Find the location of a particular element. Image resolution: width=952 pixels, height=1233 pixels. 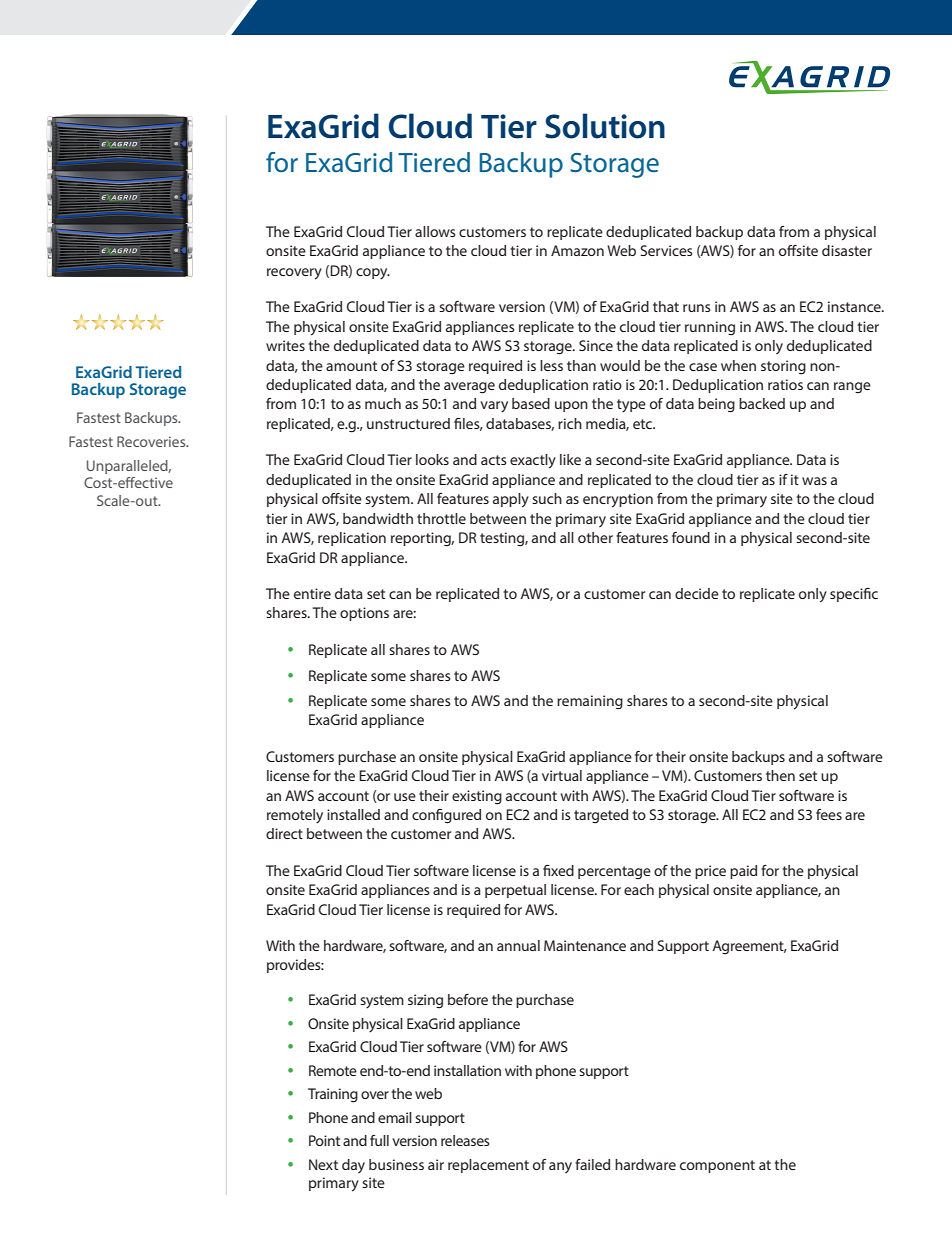

allows is located at coordinates (435, 231).
